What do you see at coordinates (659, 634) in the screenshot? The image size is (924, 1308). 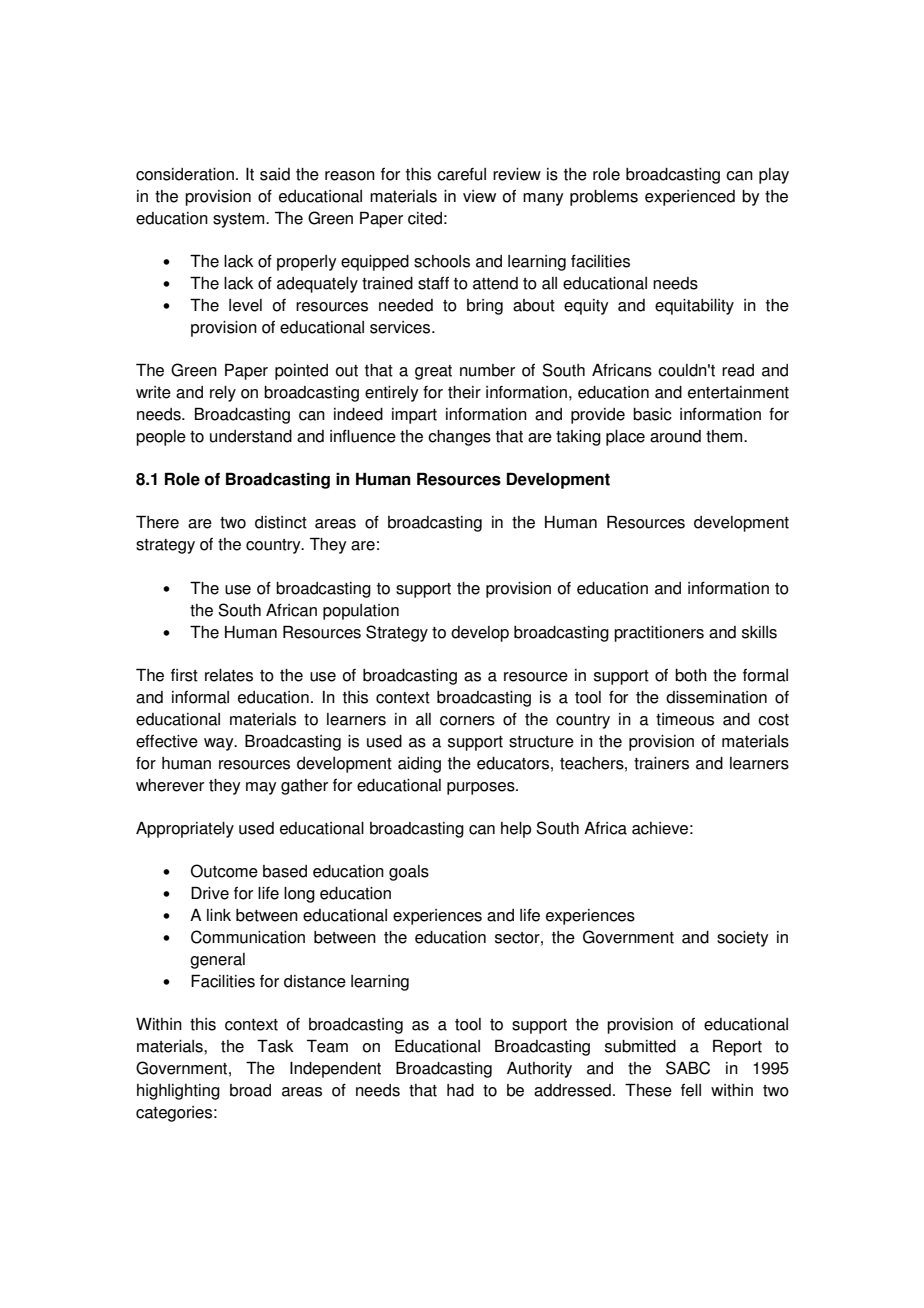 I see `practitioners` at bounding box center [659, 634].
